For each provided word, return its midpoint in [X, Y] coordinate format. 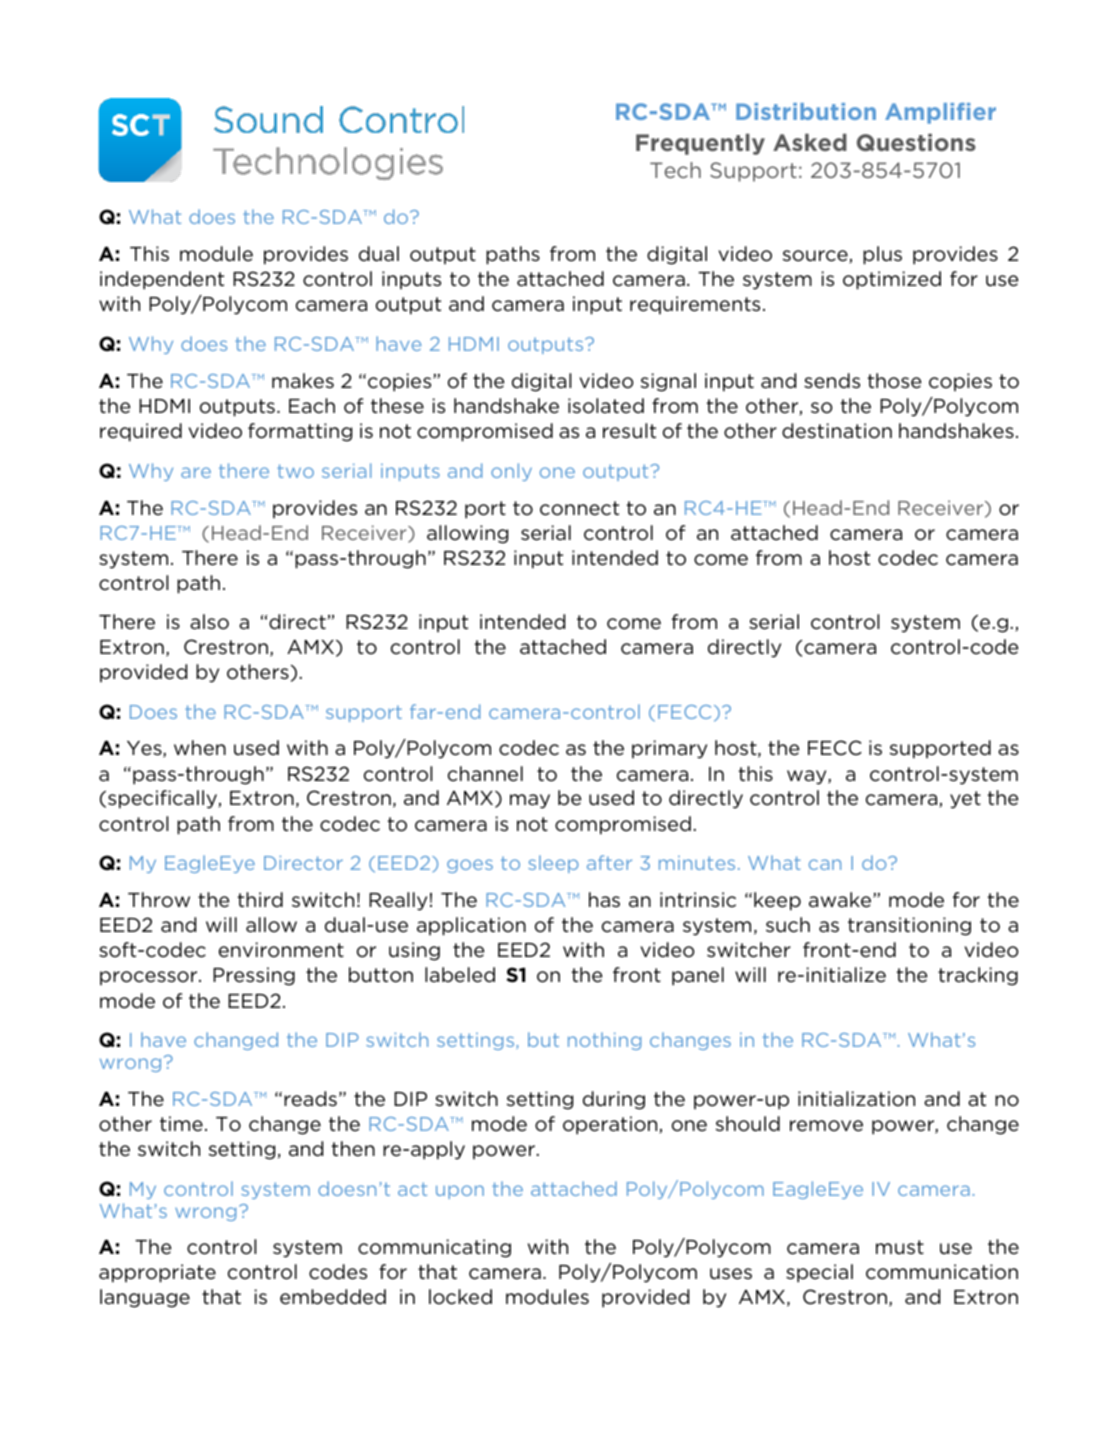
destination [837, 431]
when [200, 747]
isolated [606, 406]
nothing [604, 1041]
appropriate [157, 1273]
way [808, 777]
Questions [916, 142]
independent [162, 280]
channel [485, 774]
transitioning [909, 926]
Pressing [254, 976]
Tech [675, 170]
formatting [300, 432]
